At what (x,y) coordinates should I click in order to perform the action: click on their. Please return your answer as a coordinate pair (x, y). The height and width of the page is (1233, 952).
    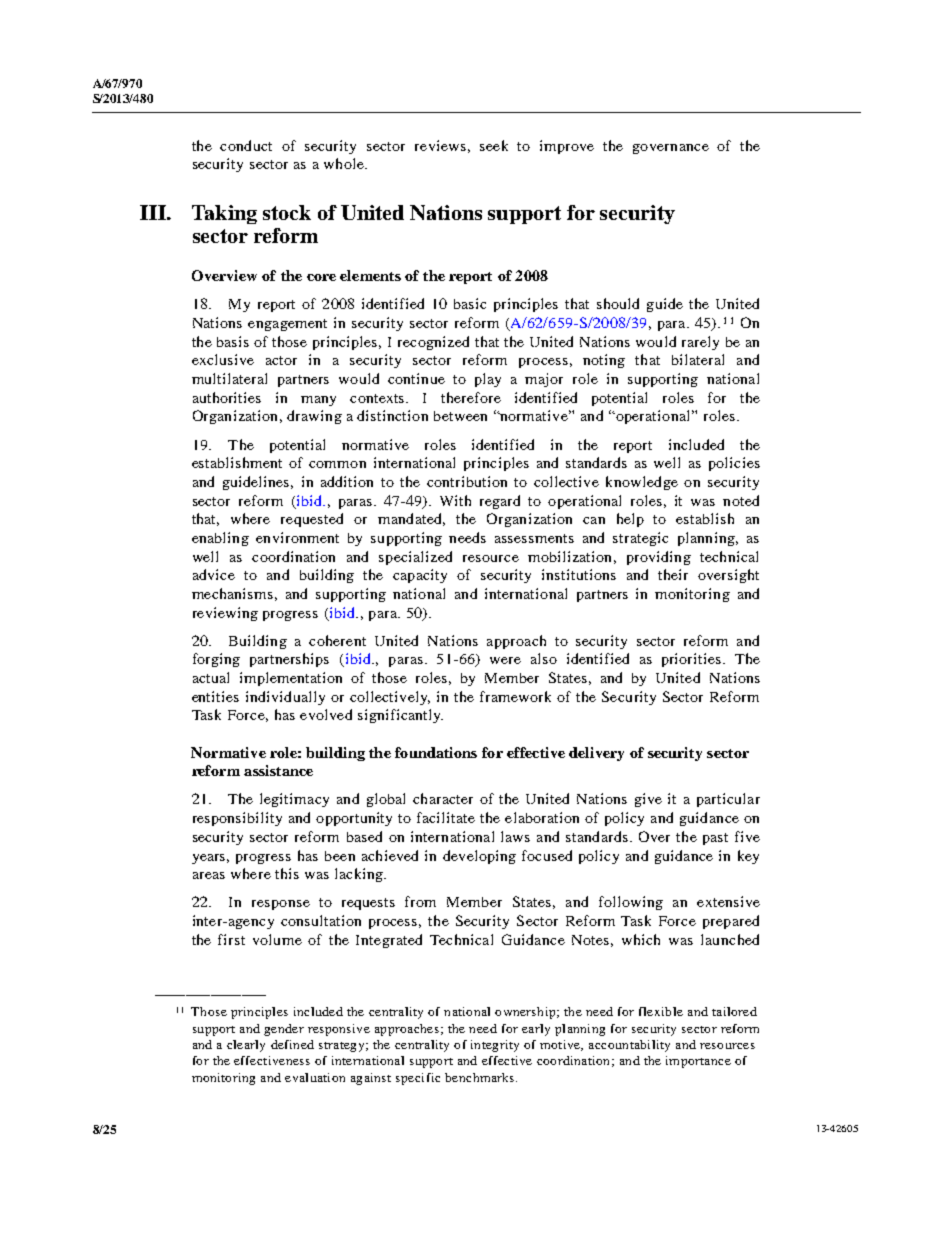
    Looking at the image, I should click on (673, 574).
